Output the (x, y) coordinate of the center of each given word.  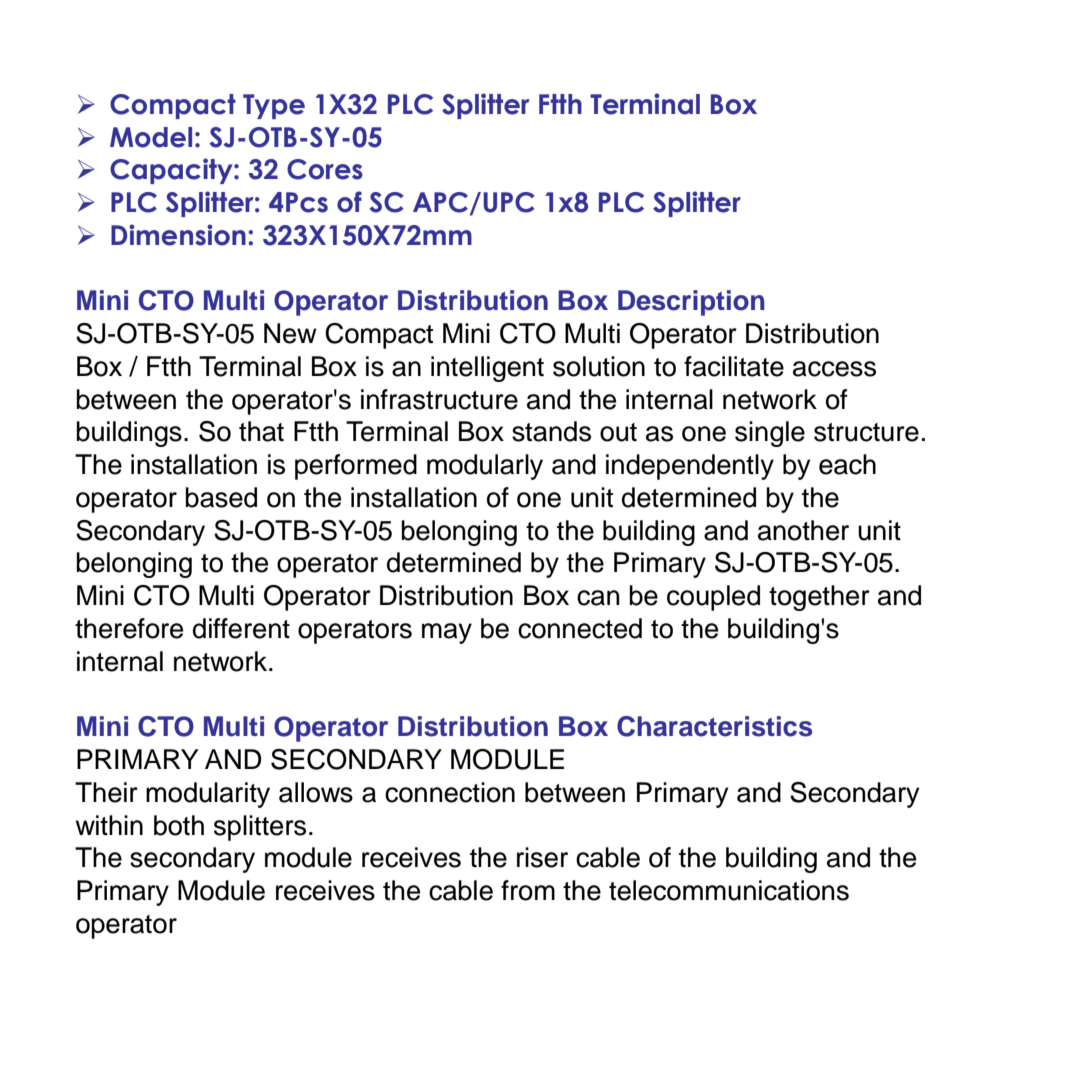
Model (151, 137)
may (447, 633)
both (179, 825)
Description (691, 303)
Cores (325, 169)
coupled (713, 598)
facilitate (734, 366)
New (290, 333)
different (241, 628)
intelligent (487, 369)
